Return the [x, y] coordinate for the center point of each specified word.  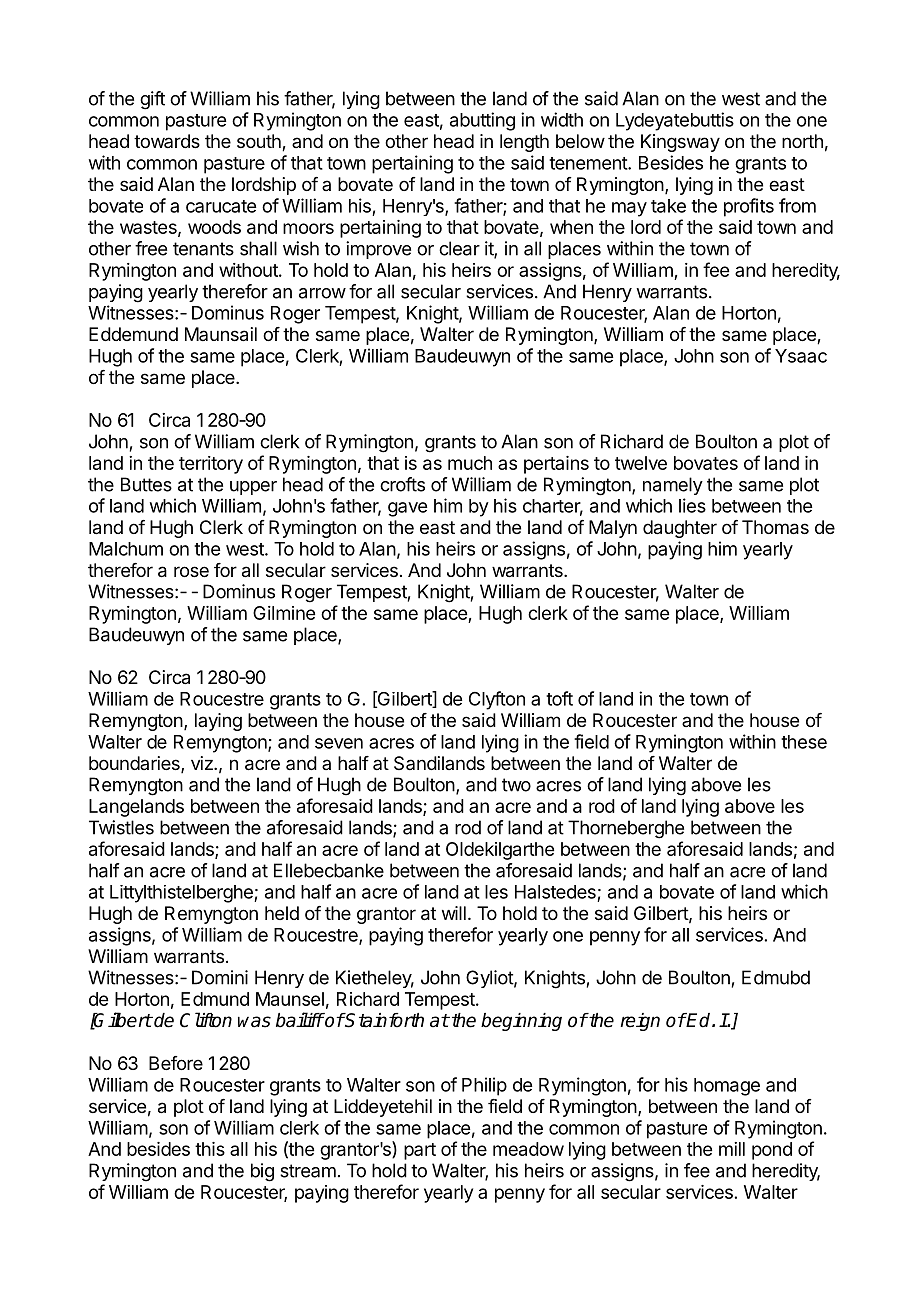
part [420, 1151]
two [516, 785]
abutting [482, 121]
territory [211, 465]
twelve [641, 463]
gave [407, 509]
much [470, 463]
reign [640, 1022]
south [260, 142]
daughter [680, 529]
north [802, 141]
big [262, 1172]
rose [191, 571]
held [282, 913]
